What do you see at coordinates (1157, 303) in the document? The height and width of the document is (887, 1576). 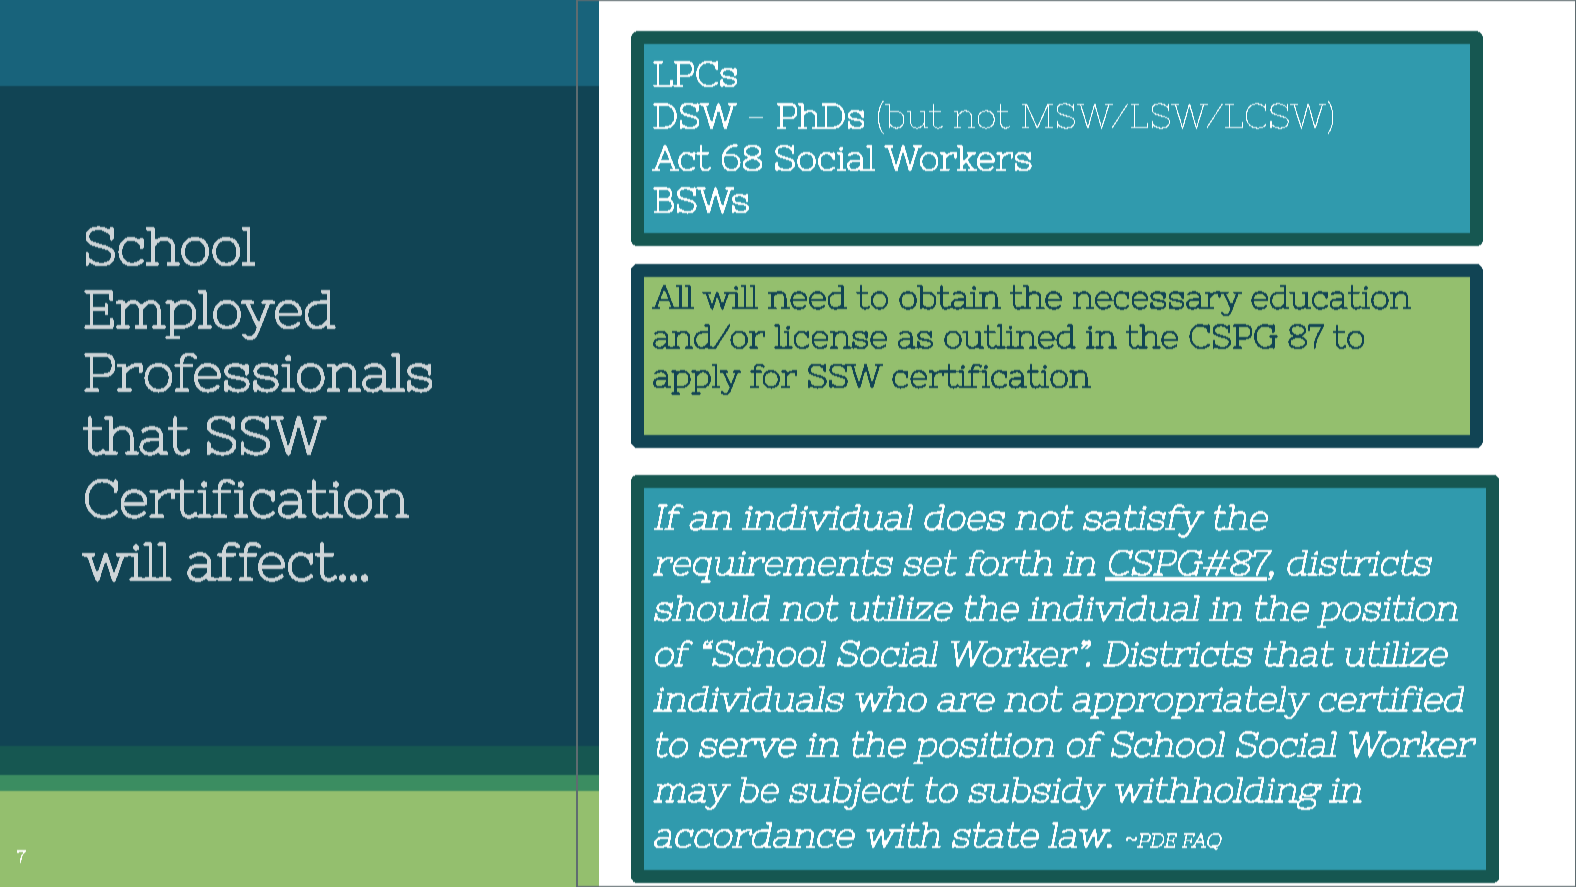 I see `necessary` at bounding box center [1157, 303].
